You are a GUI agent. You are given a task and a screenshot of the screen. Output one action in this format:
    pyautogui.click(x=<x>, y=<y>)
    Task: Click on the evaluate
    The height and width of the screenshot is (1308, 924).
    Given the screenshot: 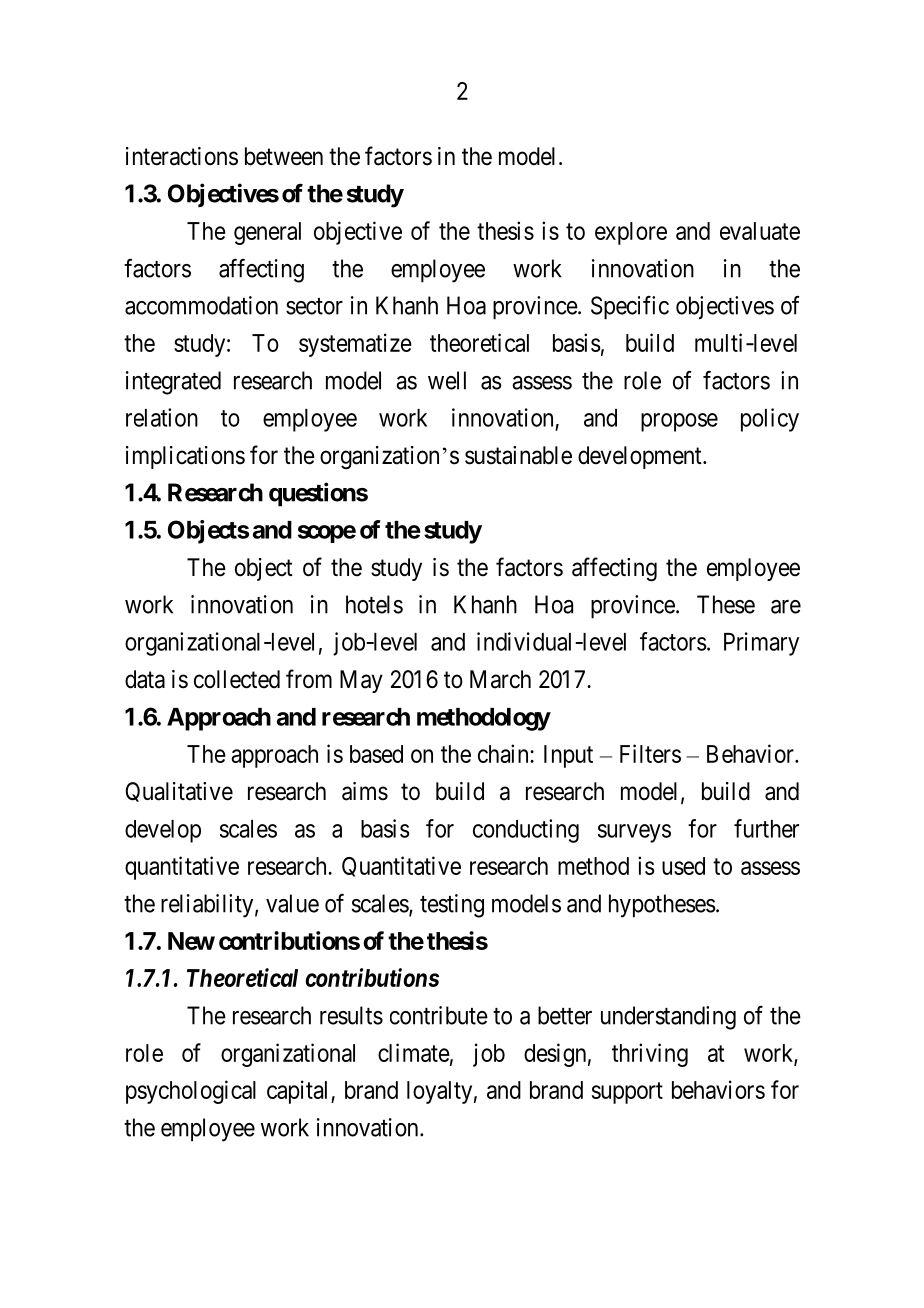 What is the action you would take?
    pyautogui.click(x=760, y=231)
